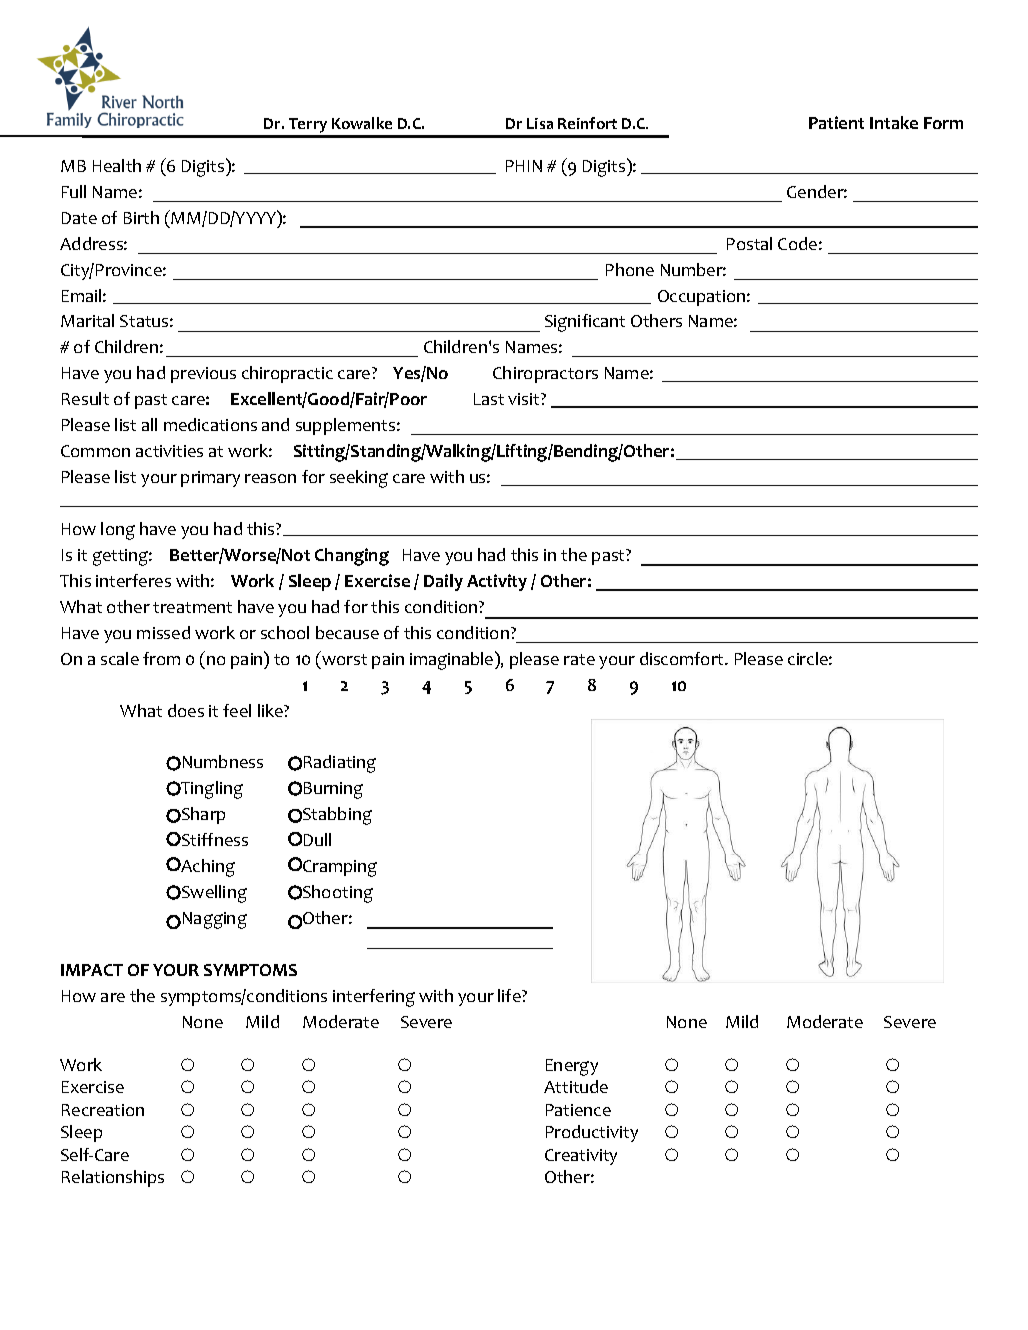 The image size is (1028, 1330). I want to click on Energy, so click(572, 1067).
